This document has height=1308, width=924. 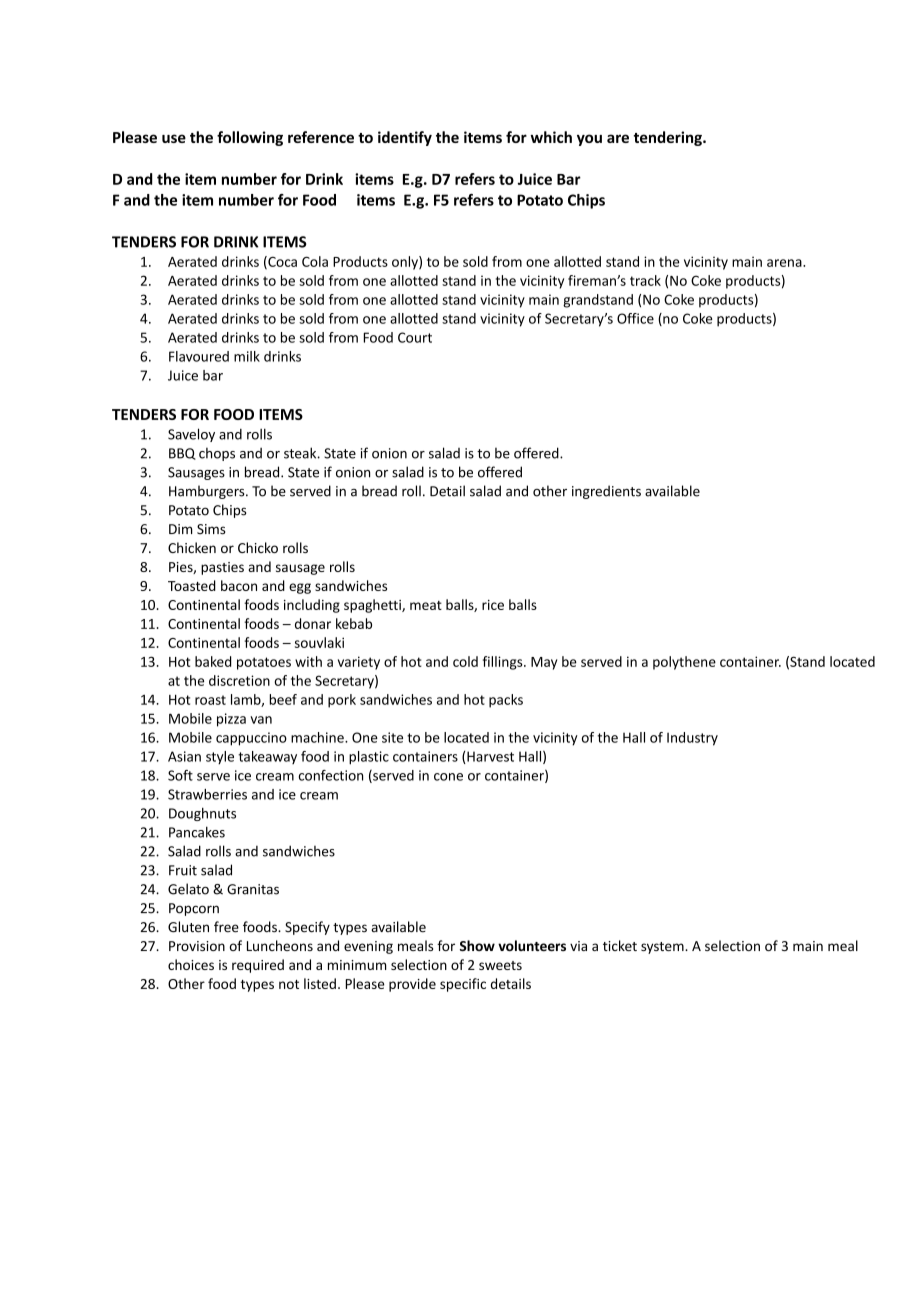 What do you see at coordinates (684, 663) in the document?
I see `polythene` at bounding box center [684, 663].
